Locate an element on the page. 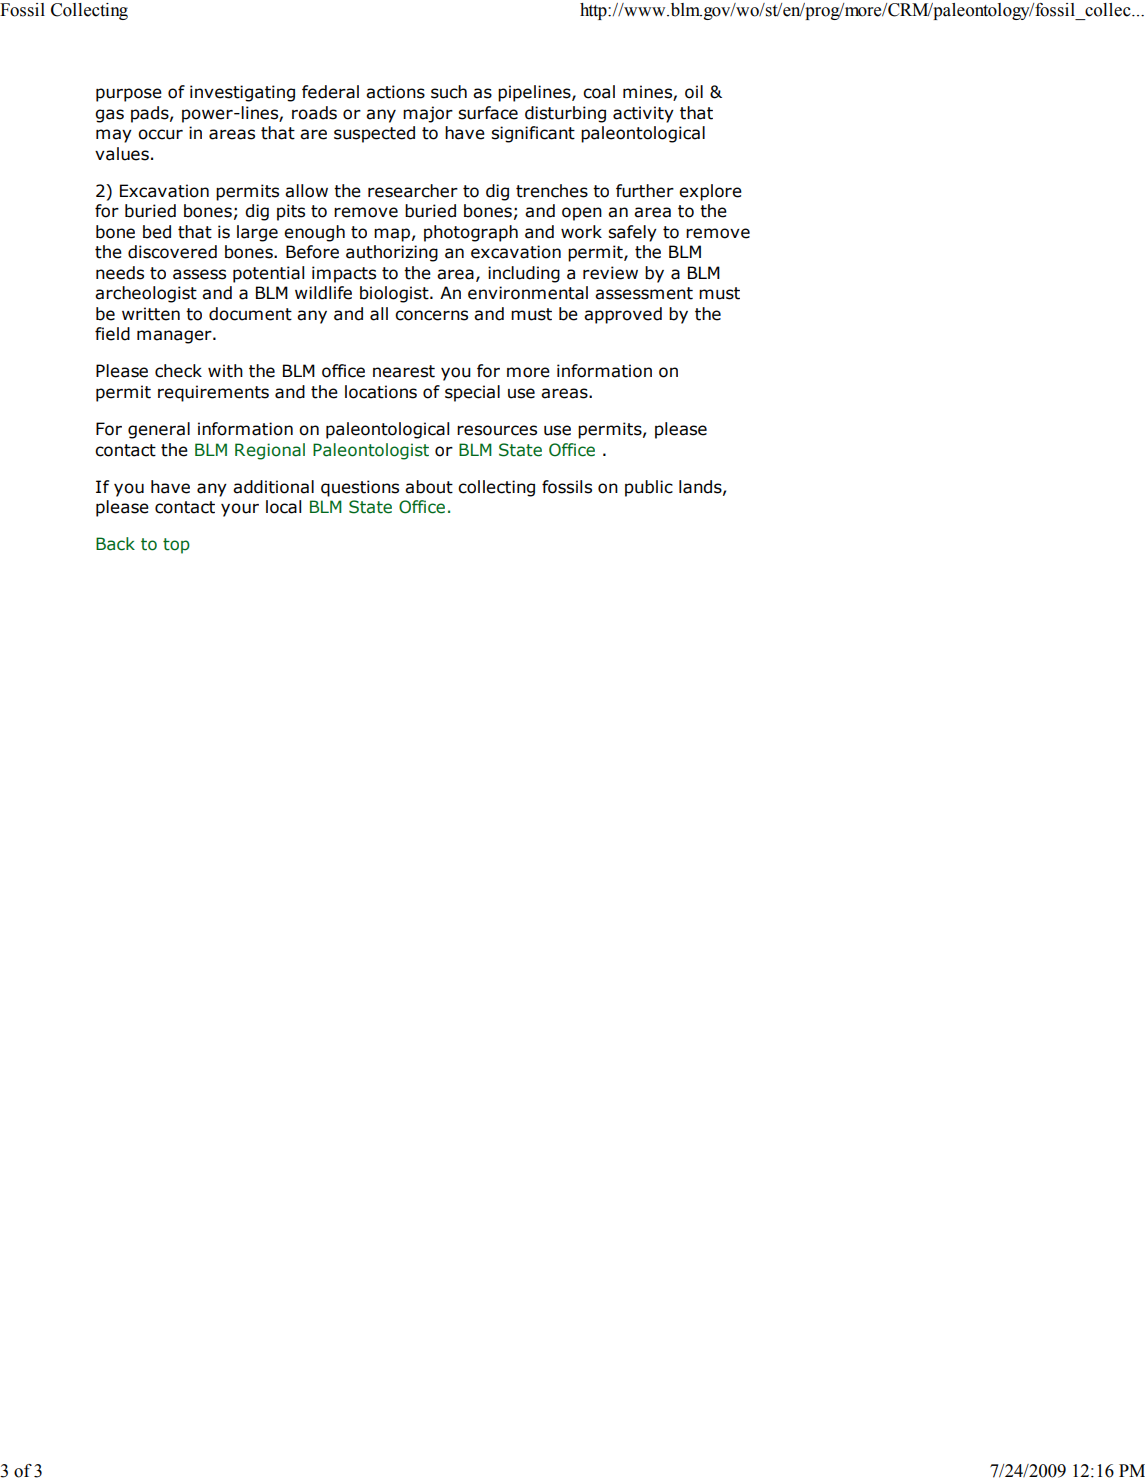  bed is located at coordinates (157, 232).
